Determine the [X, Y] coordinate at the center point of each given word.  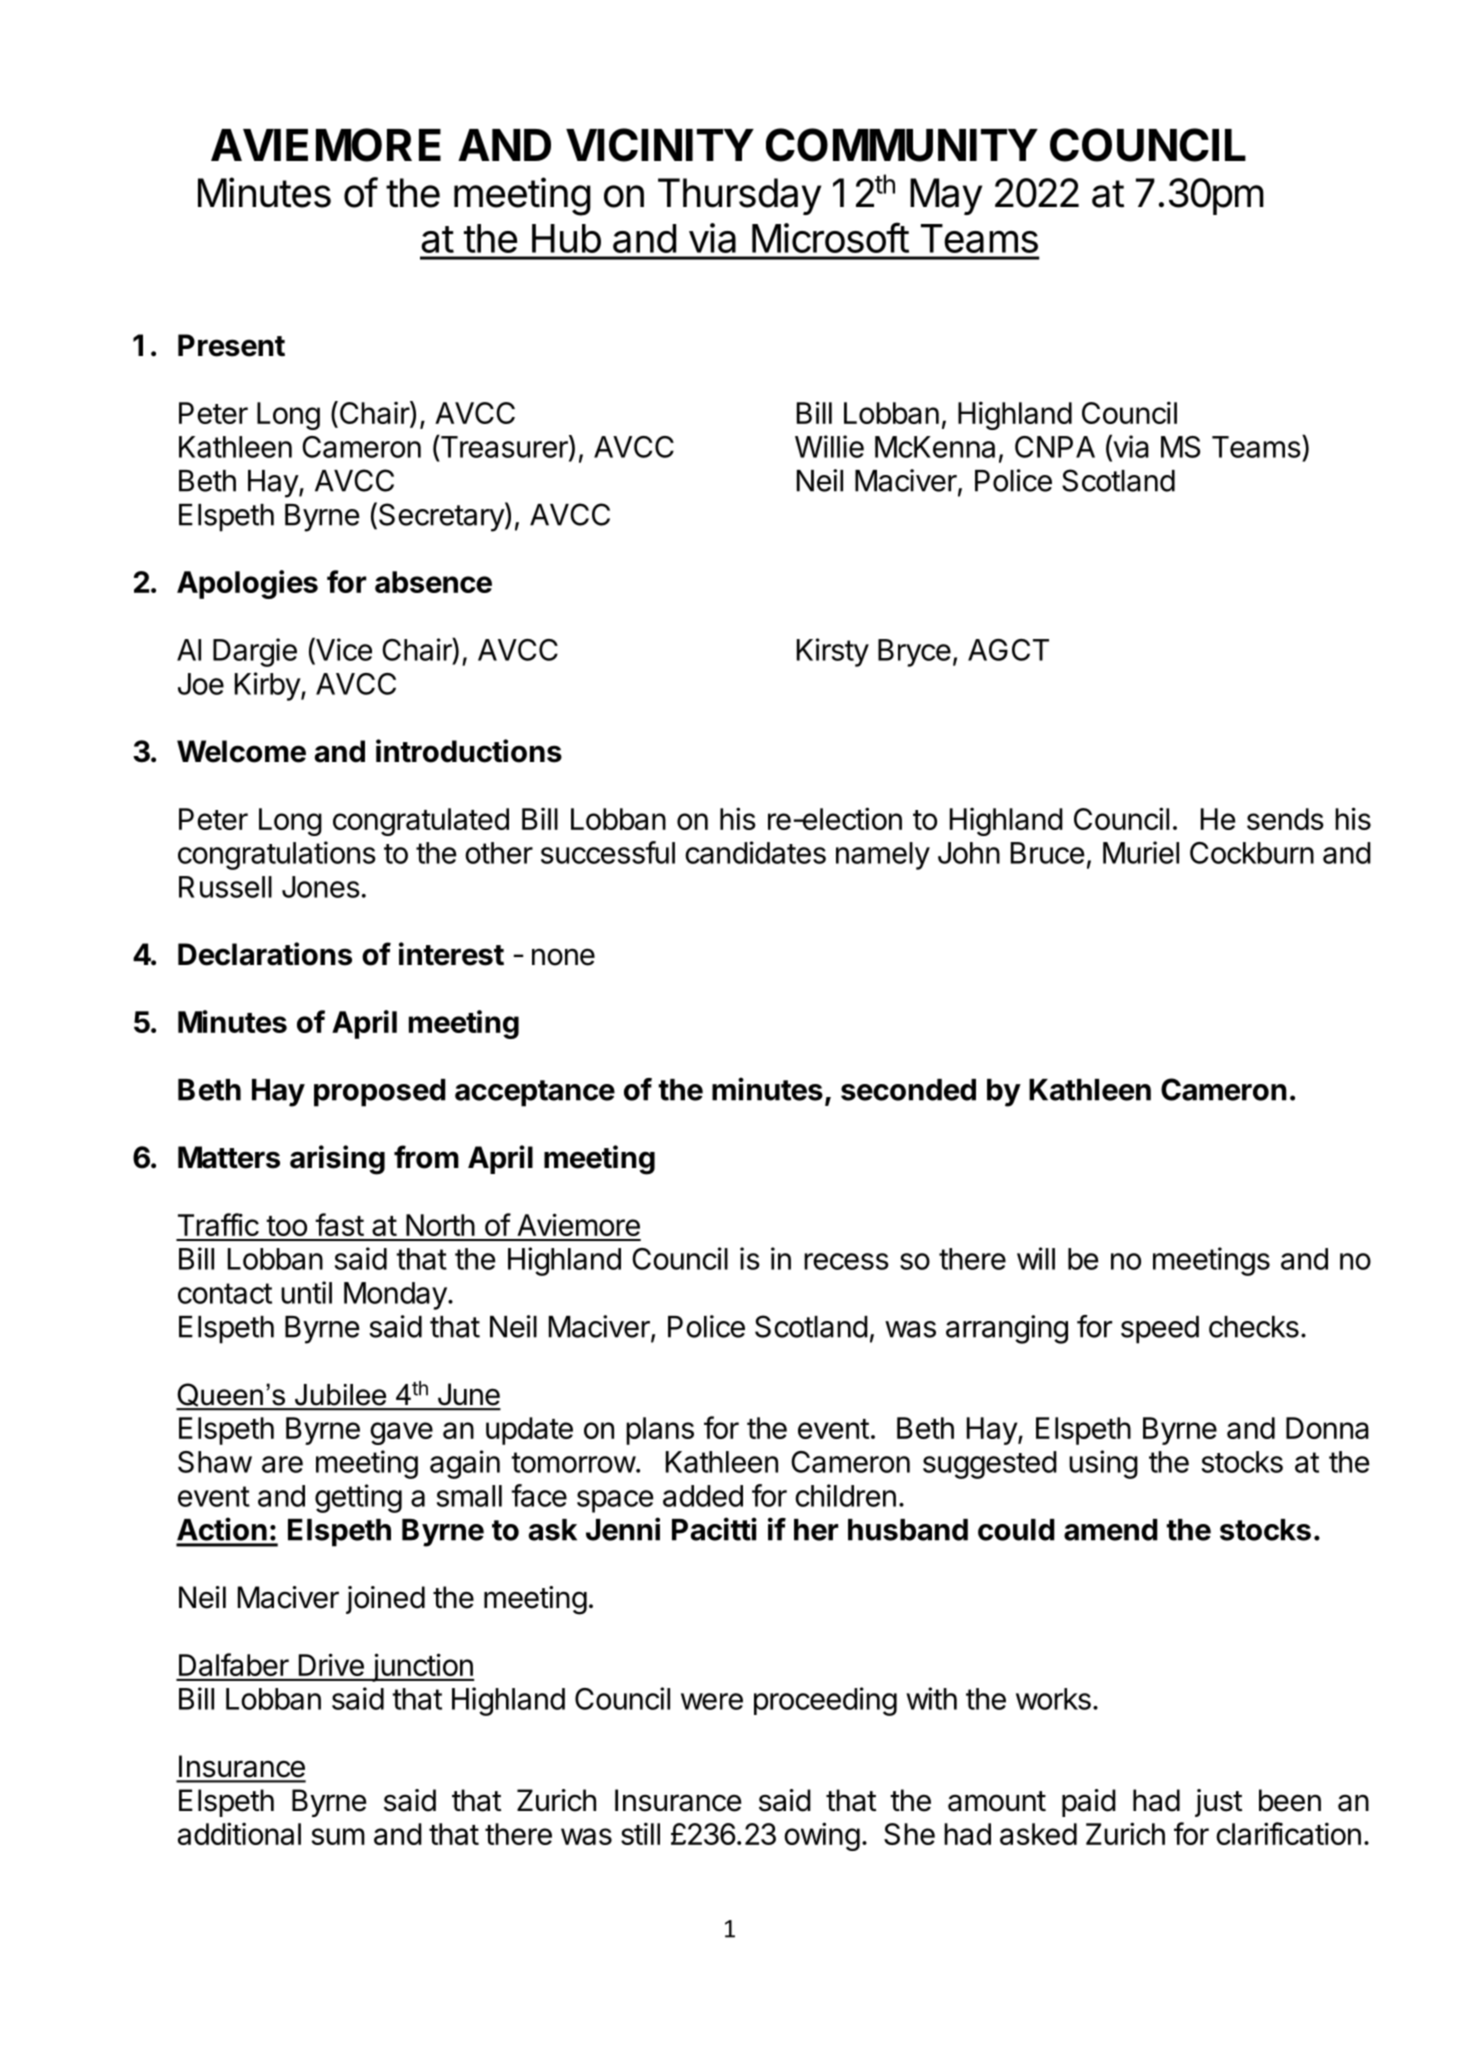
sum [338, 1836]
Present [231, 345]
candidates [755, 852]
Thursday [739, 196]
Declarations [265, 954]
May [946, 196]
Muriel [1141, 852]
